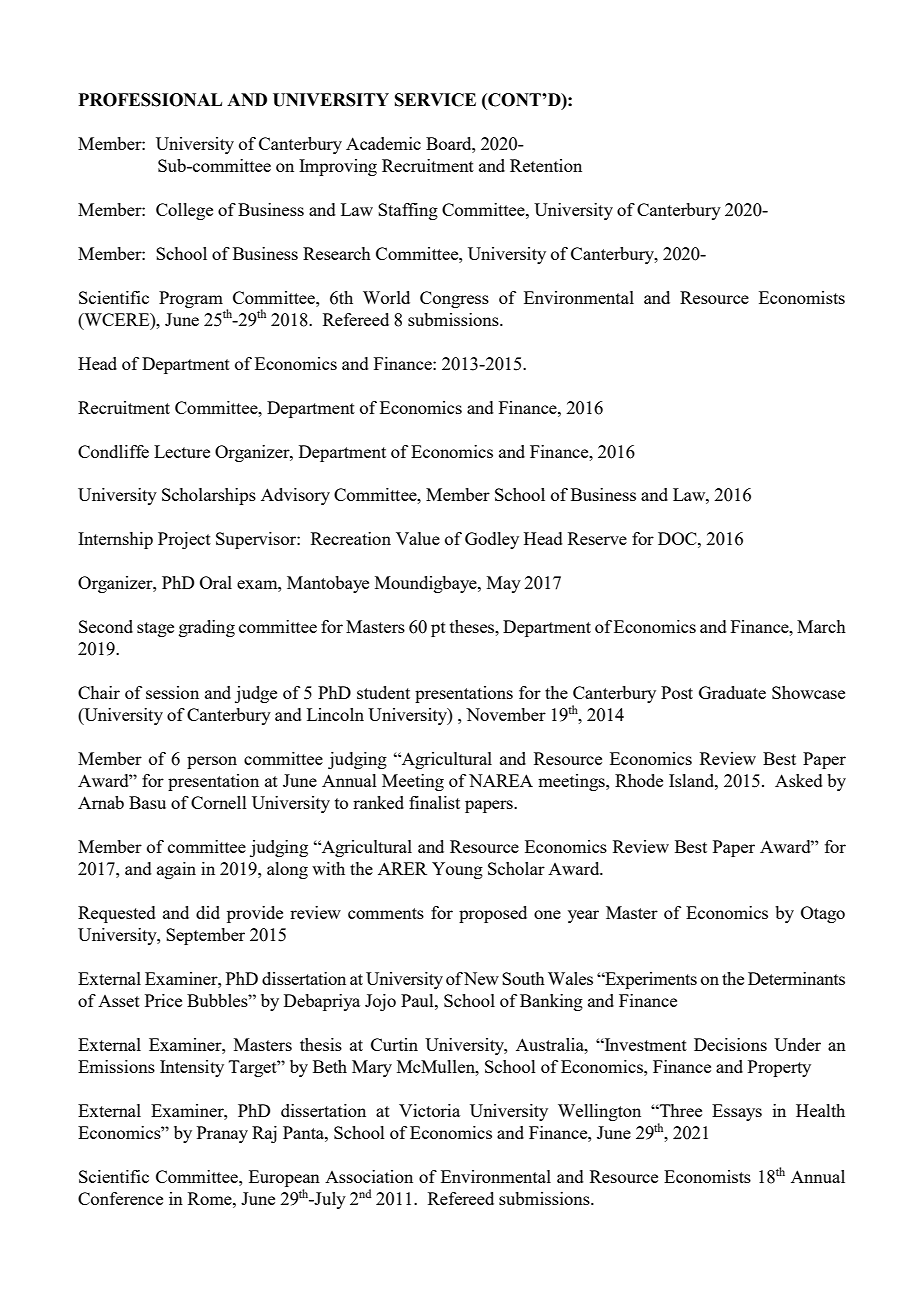 This image has height=1308, width=924. What do you see at coordinates (150, 100) in the image?
I see `PROFESSIONAL` at bounding box center [150, 100].
